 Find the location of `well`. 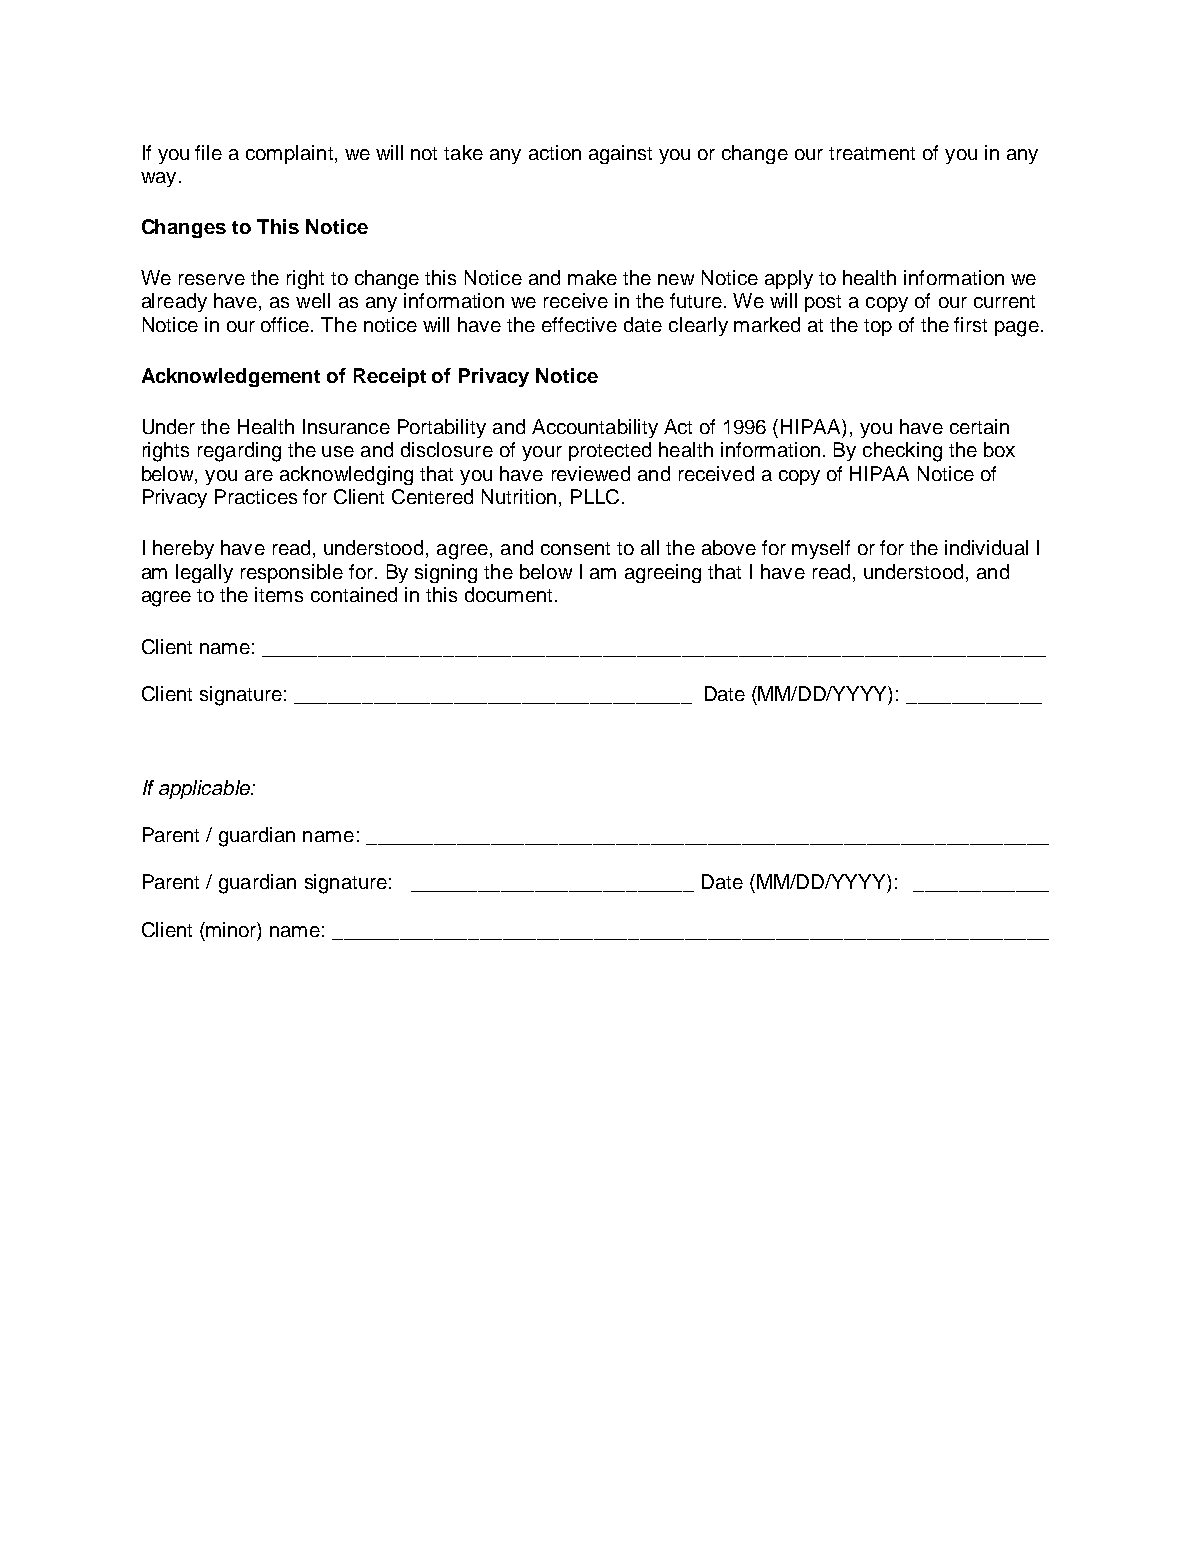

well is located at coordinates (313, 300).
